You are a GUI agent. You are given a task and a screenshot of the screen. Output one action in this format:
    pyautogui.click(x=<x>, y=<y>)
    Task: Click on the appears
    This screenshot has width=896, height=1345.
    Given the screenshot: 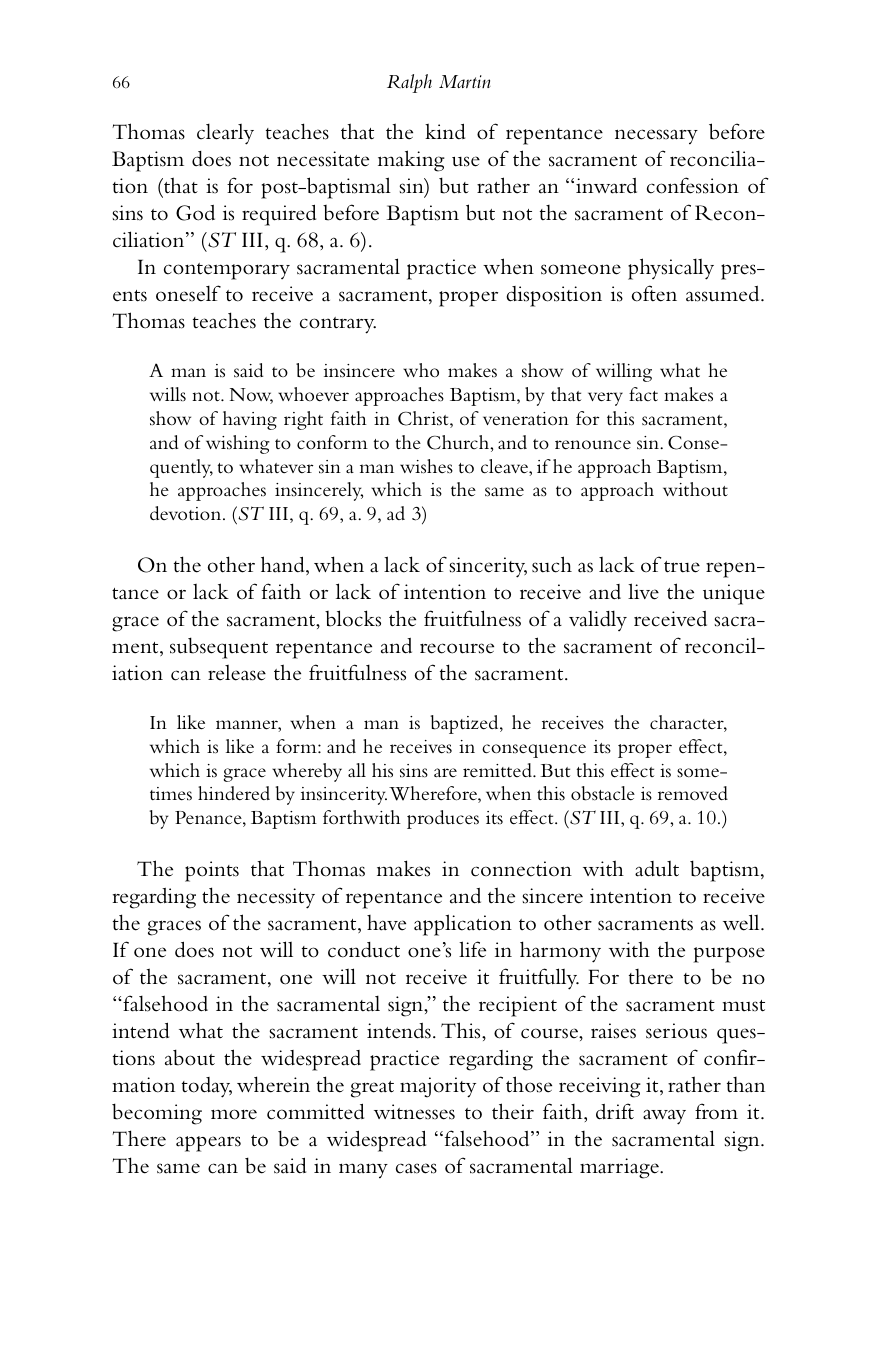 What is the action you would take?
    pyautogui.click(x=208, y=1144)
